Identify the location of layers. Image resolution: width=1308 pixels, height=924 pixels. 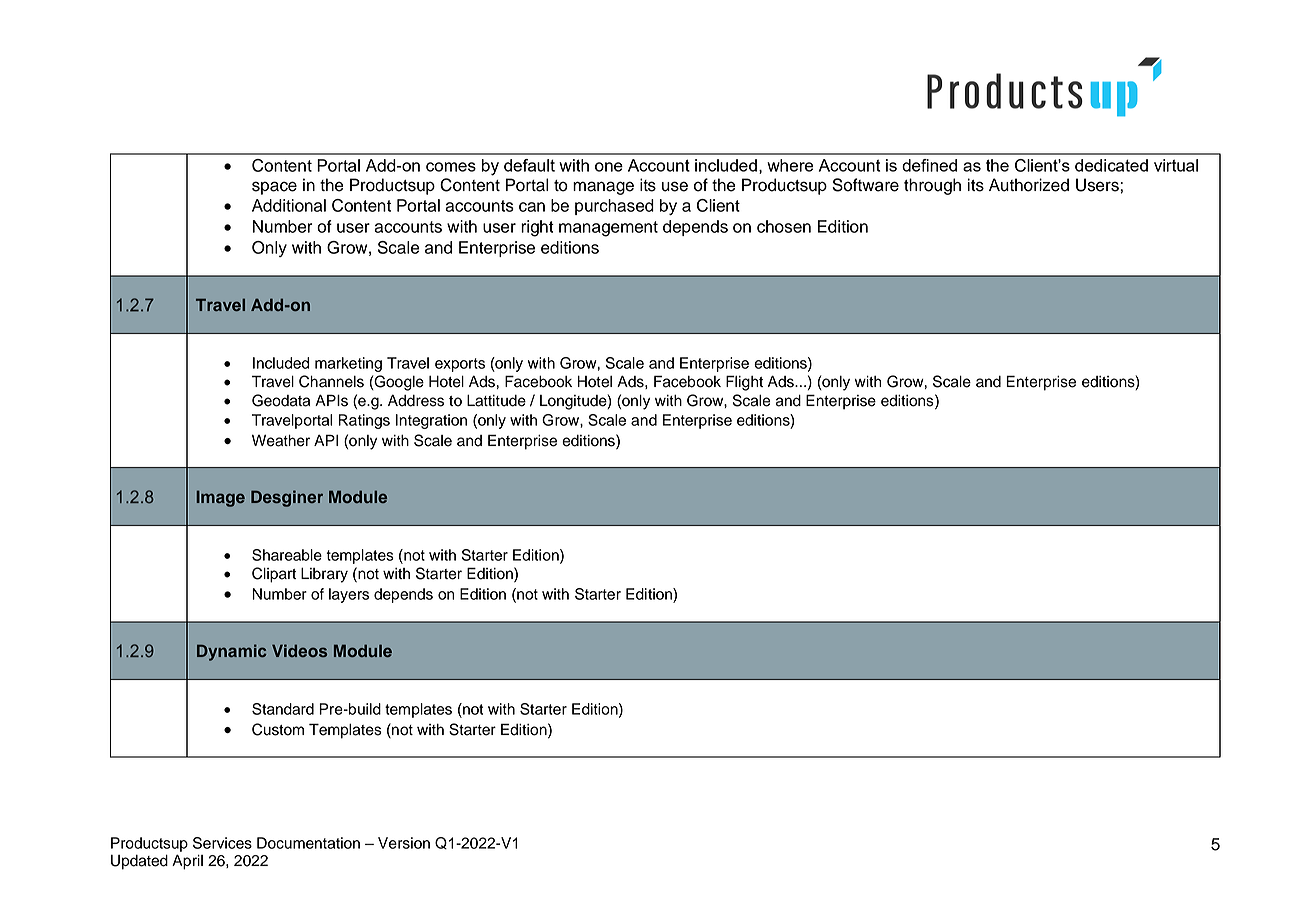
(349, 595).
